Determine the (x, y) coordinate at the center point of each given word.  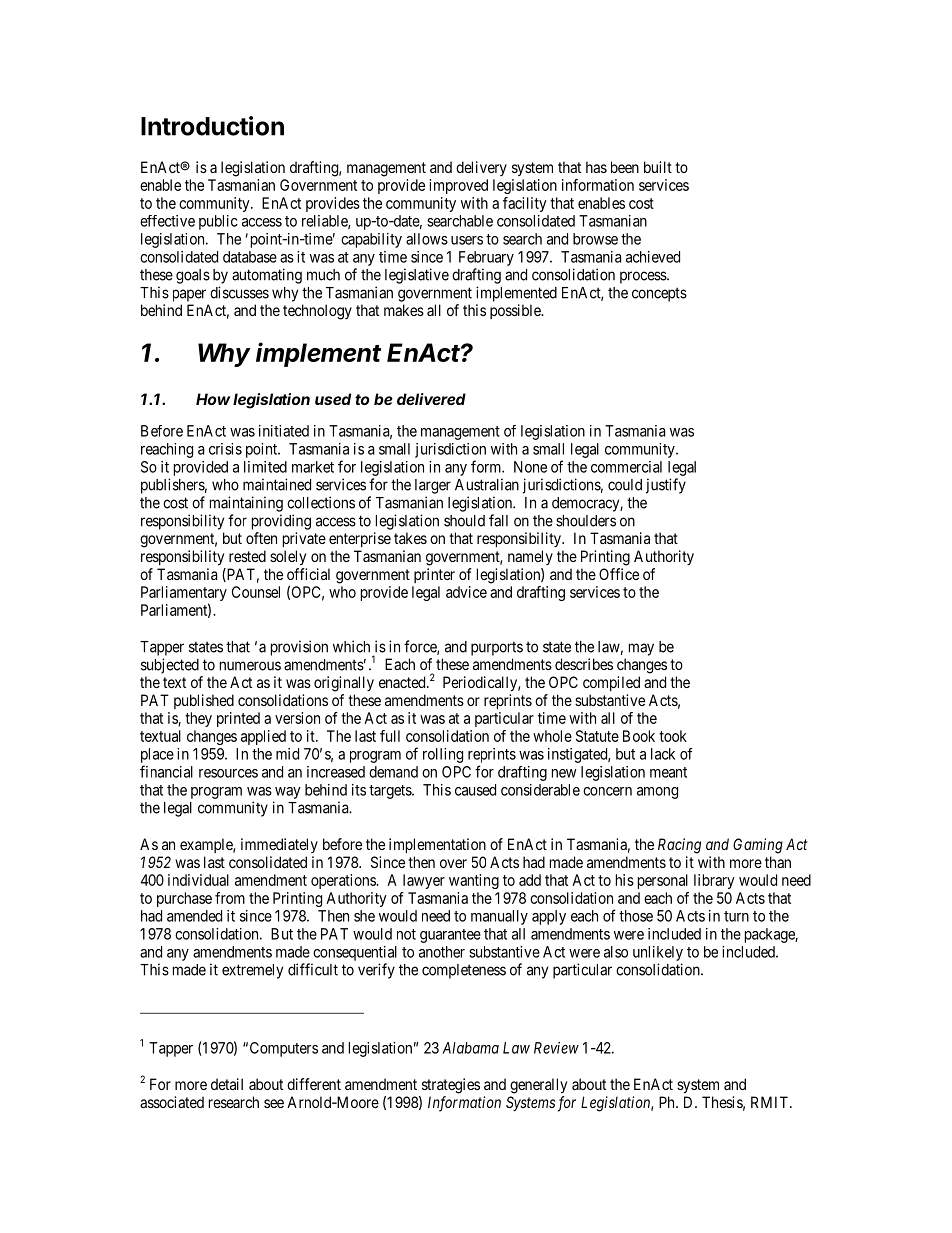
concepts (659, 294)
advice (466, 592)
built (658, 167)
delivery (481, 168)
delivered (431, 399)
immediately (279, 845)
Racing (679, 846)
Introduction (212, 126)
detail (227, 1084)
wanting (474, 881)
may (641, 649)
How (213, 399)
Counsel (256, 592)
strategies (451, 1086)
